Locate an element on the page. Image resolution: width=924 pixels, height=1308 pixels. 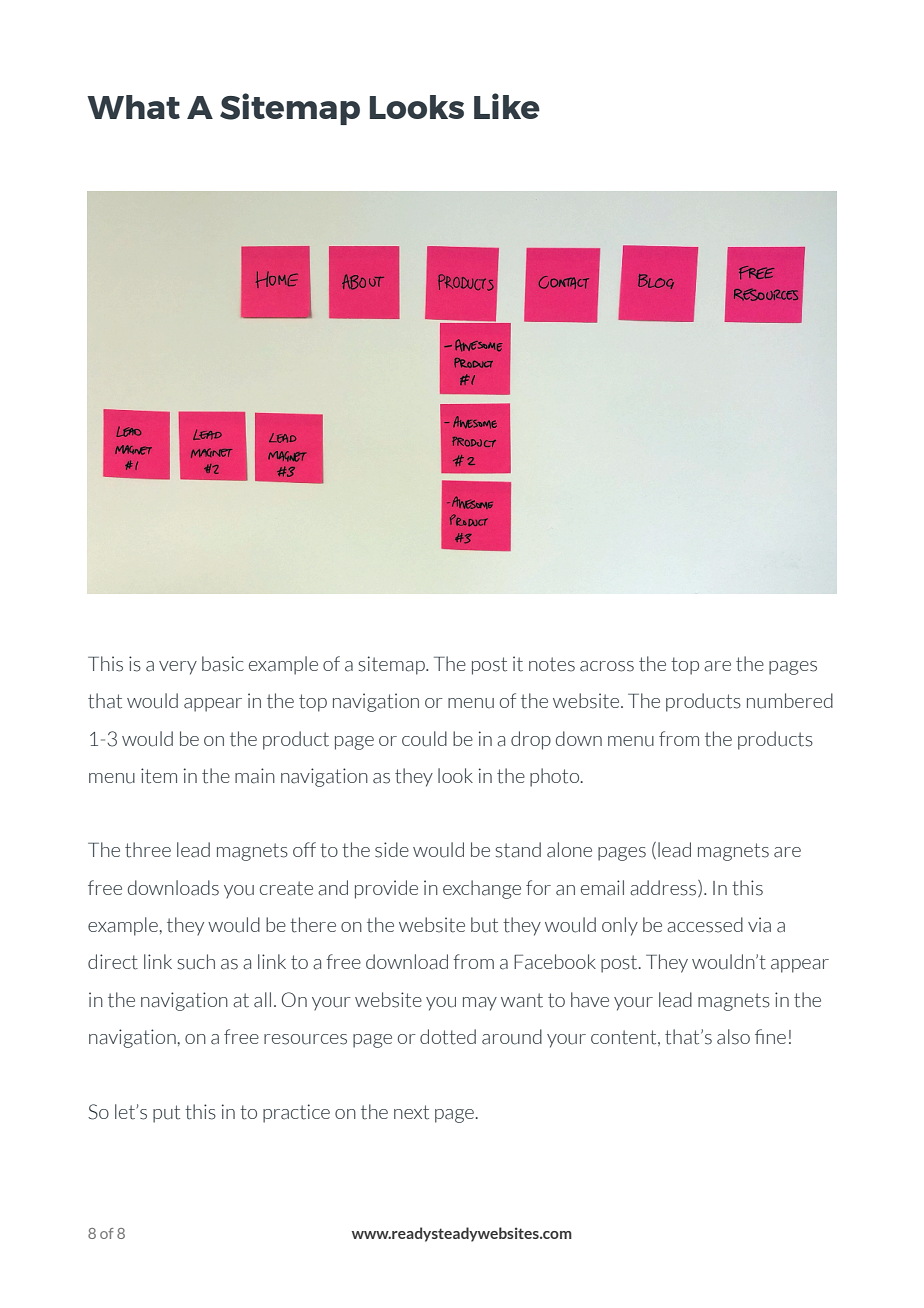
Like is located at coordinates (507, 106).
